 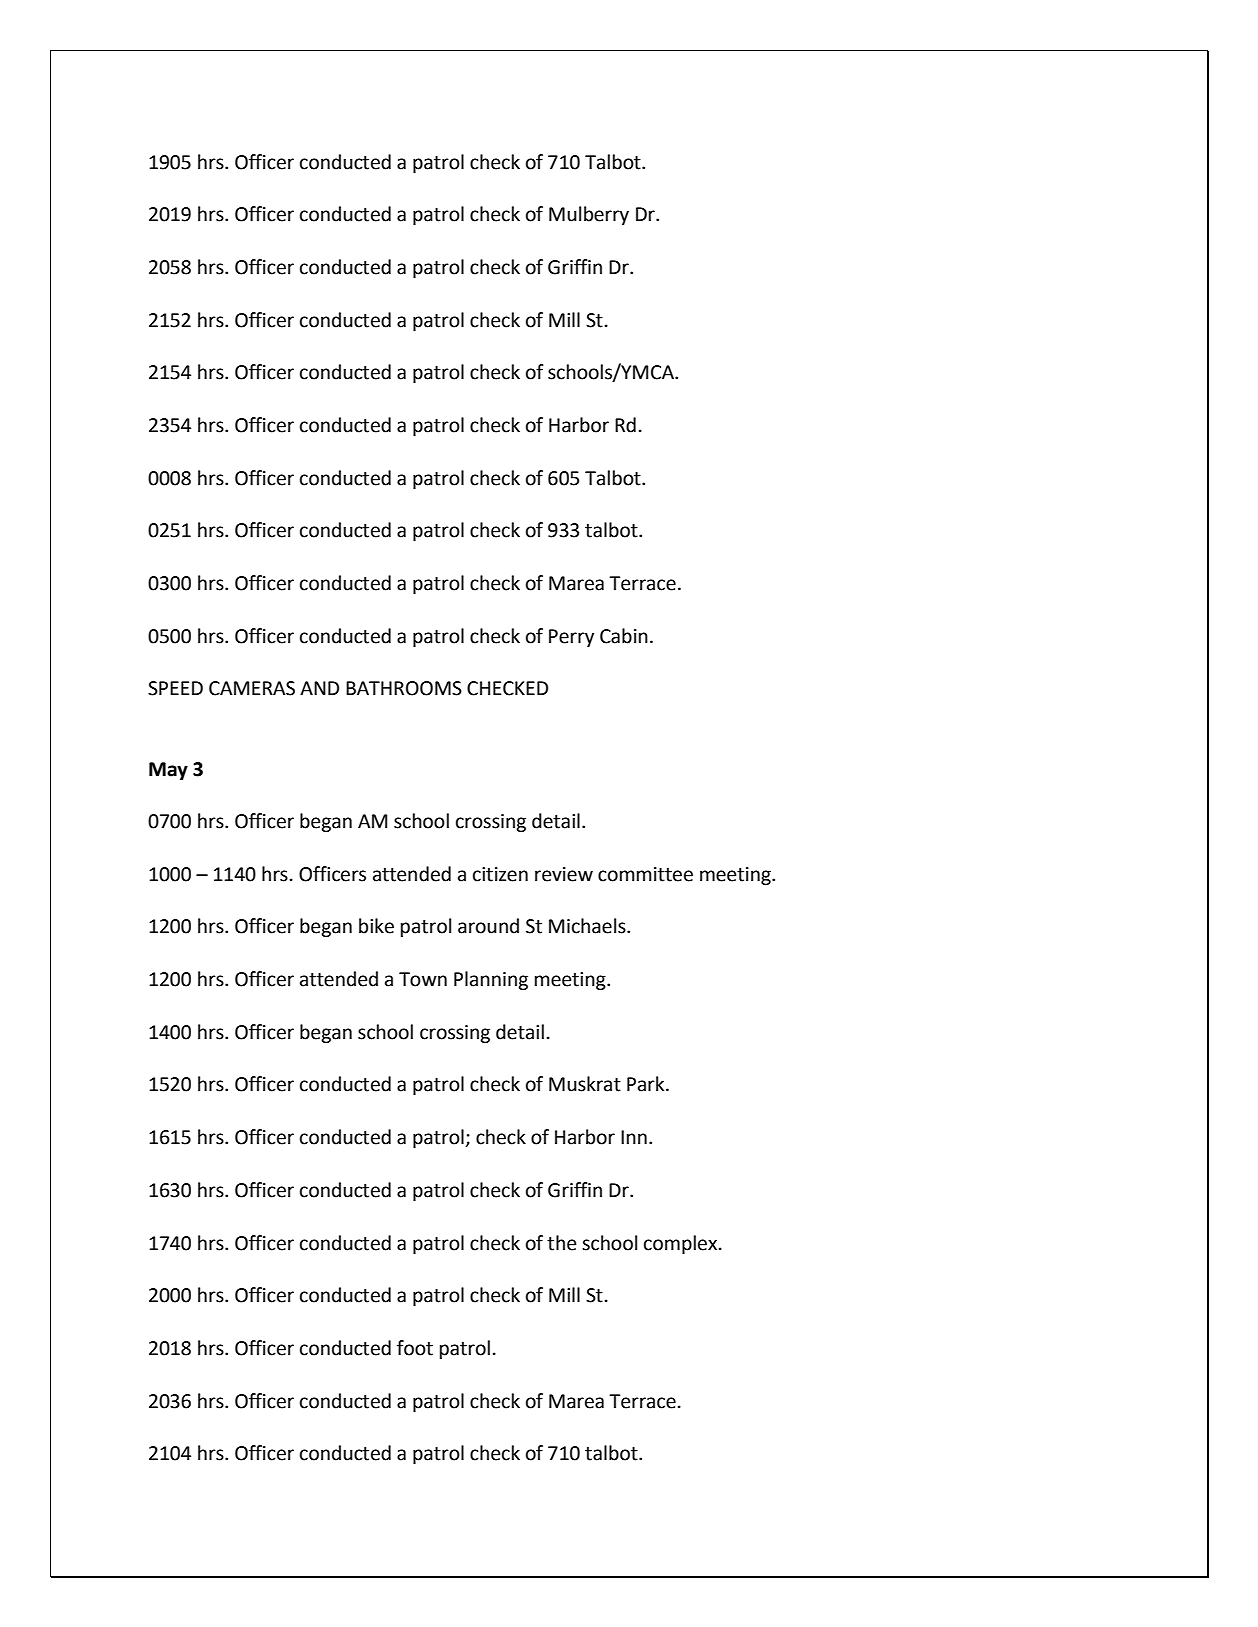 I want to click on committee, so click(x=645, y=874).
